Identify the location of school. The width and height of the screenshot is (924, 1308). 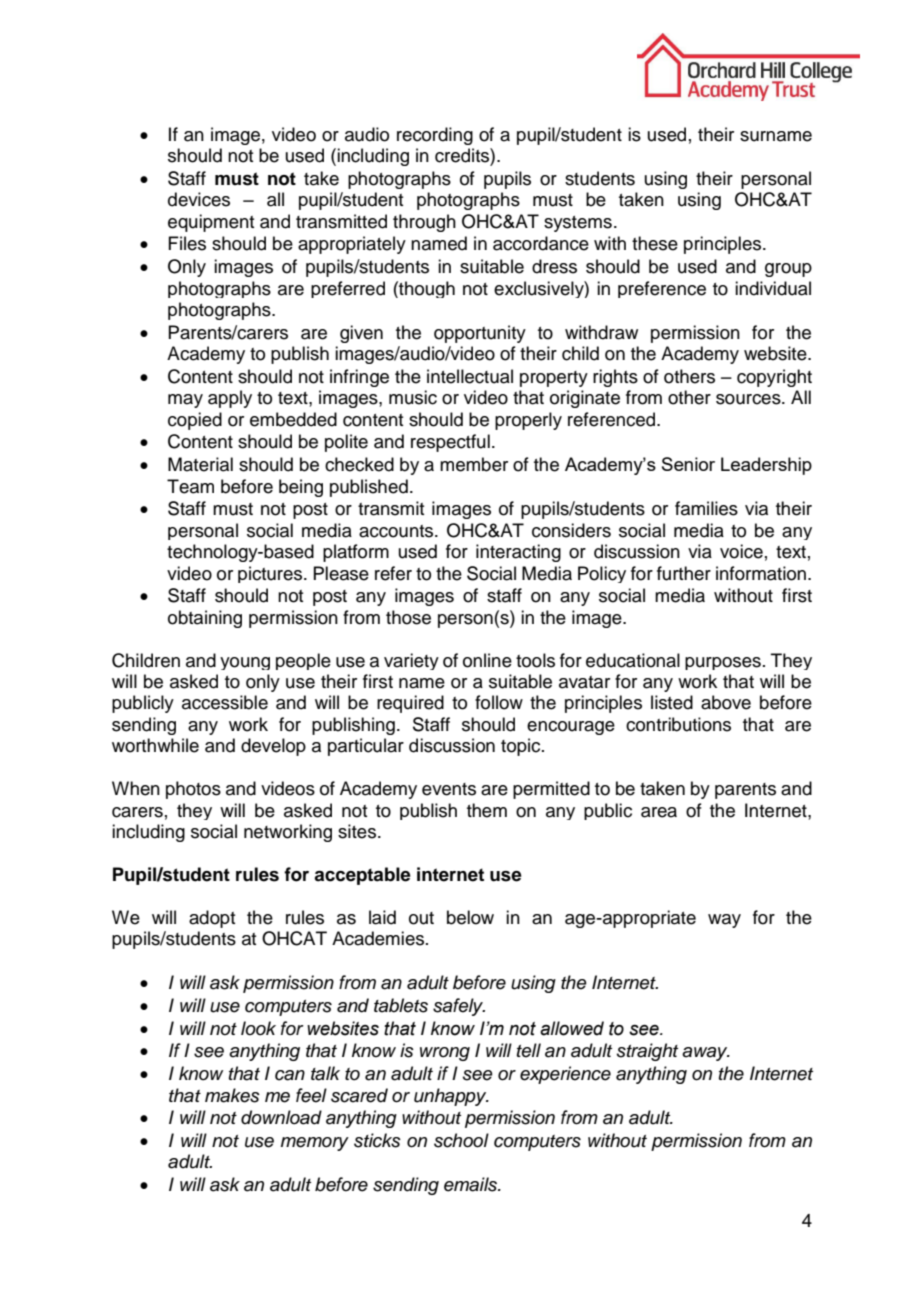
(461, 1140).
